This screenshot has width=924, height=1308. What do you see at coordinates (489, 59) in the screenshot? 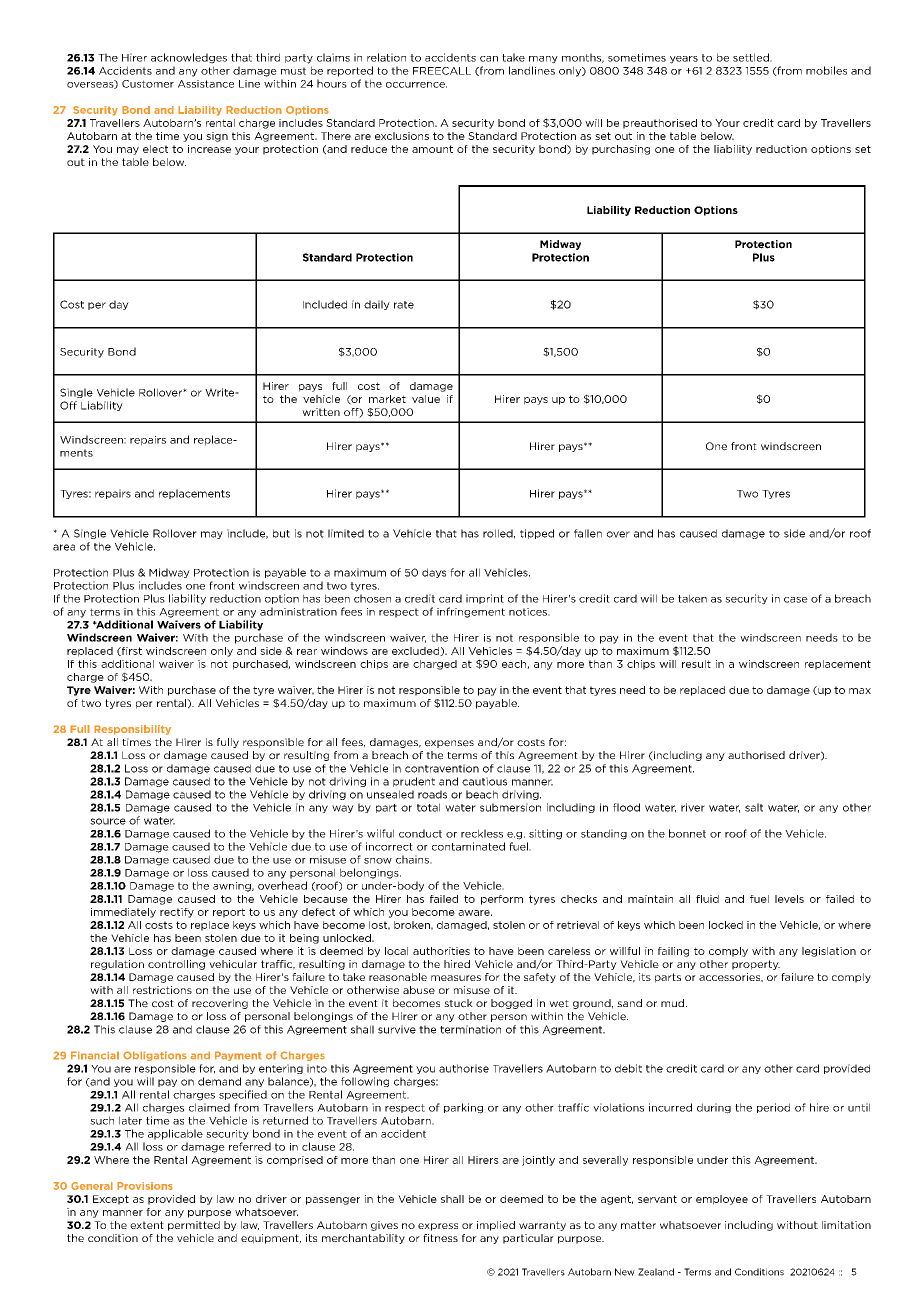
I see `can` at bounding box center [489, 59].
